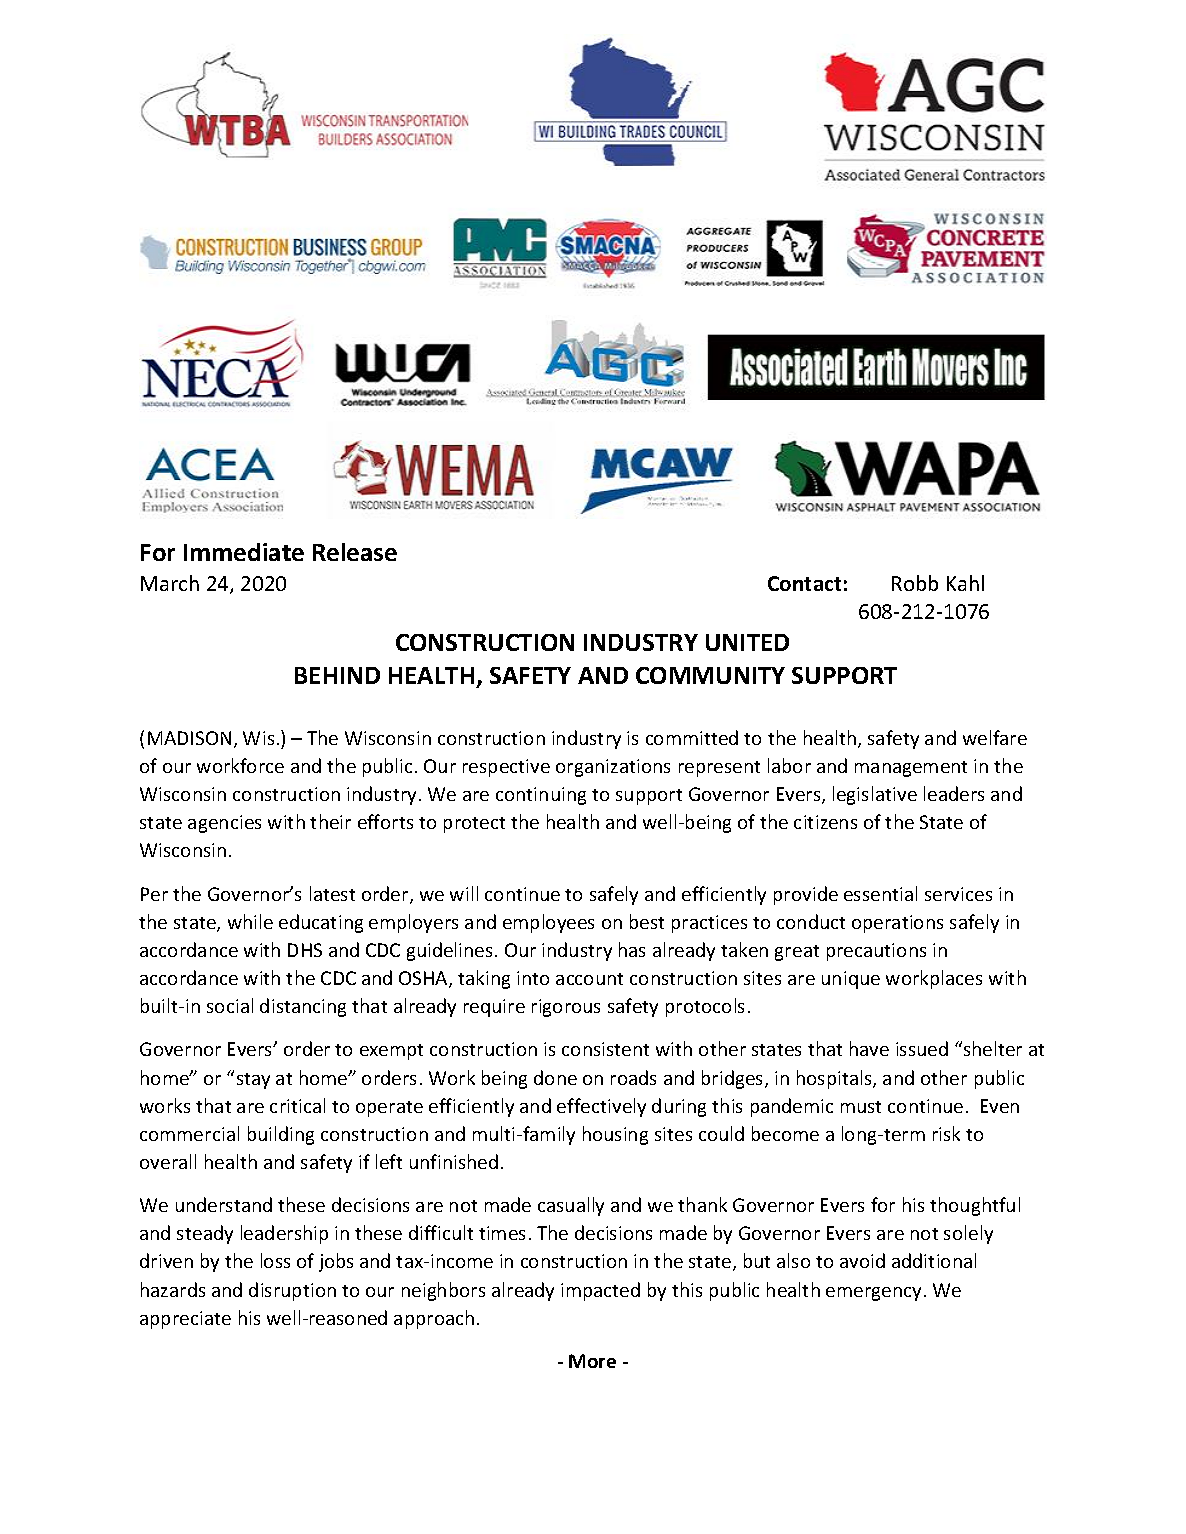 This screenshot has width=1186, height=1534. Describe the element at coordinates (873, 1294) in the screenshot. I see `emergency` at that location.
